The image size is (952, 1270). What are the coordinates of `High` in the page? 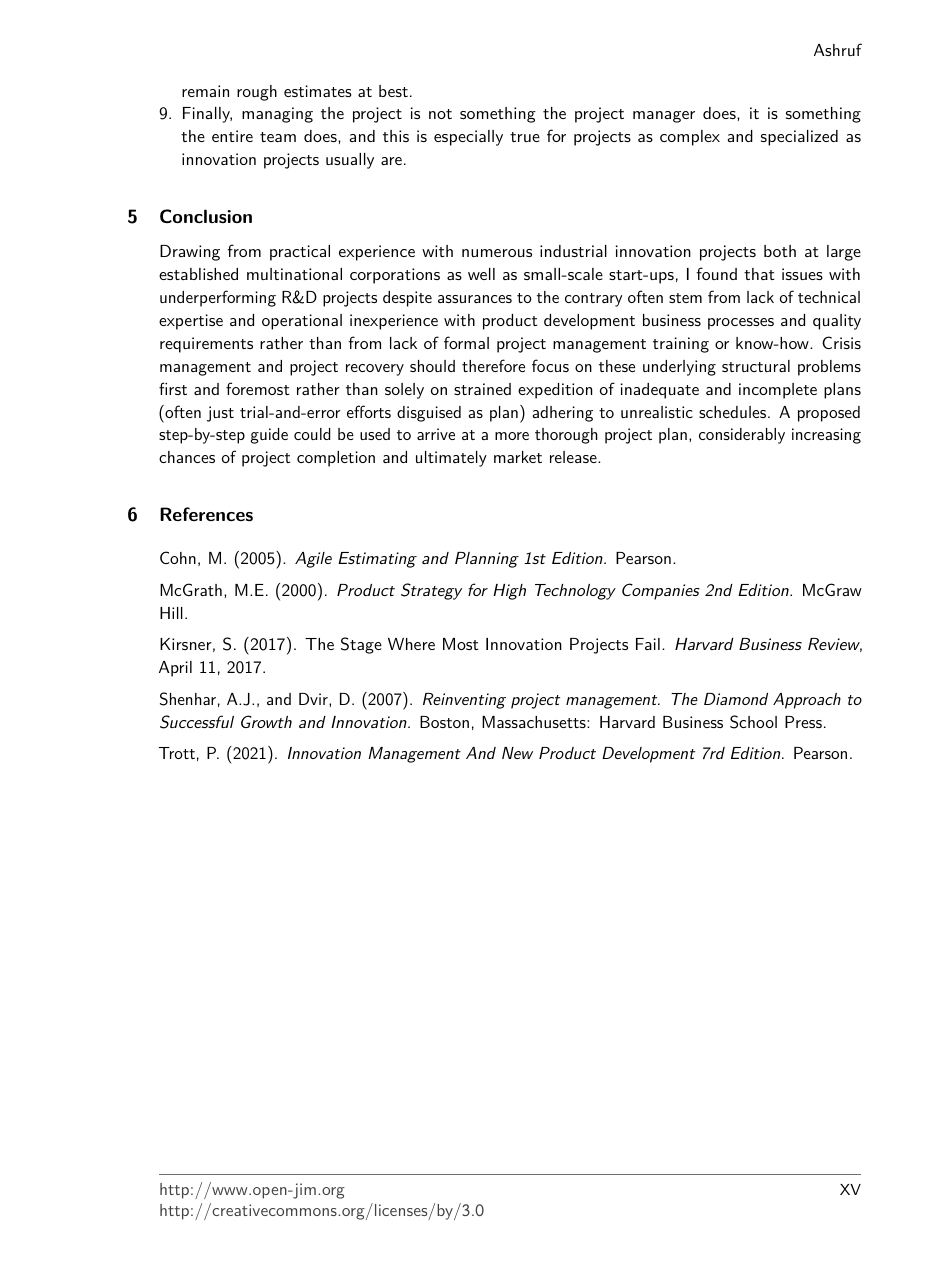 It's located at (509, 592).
